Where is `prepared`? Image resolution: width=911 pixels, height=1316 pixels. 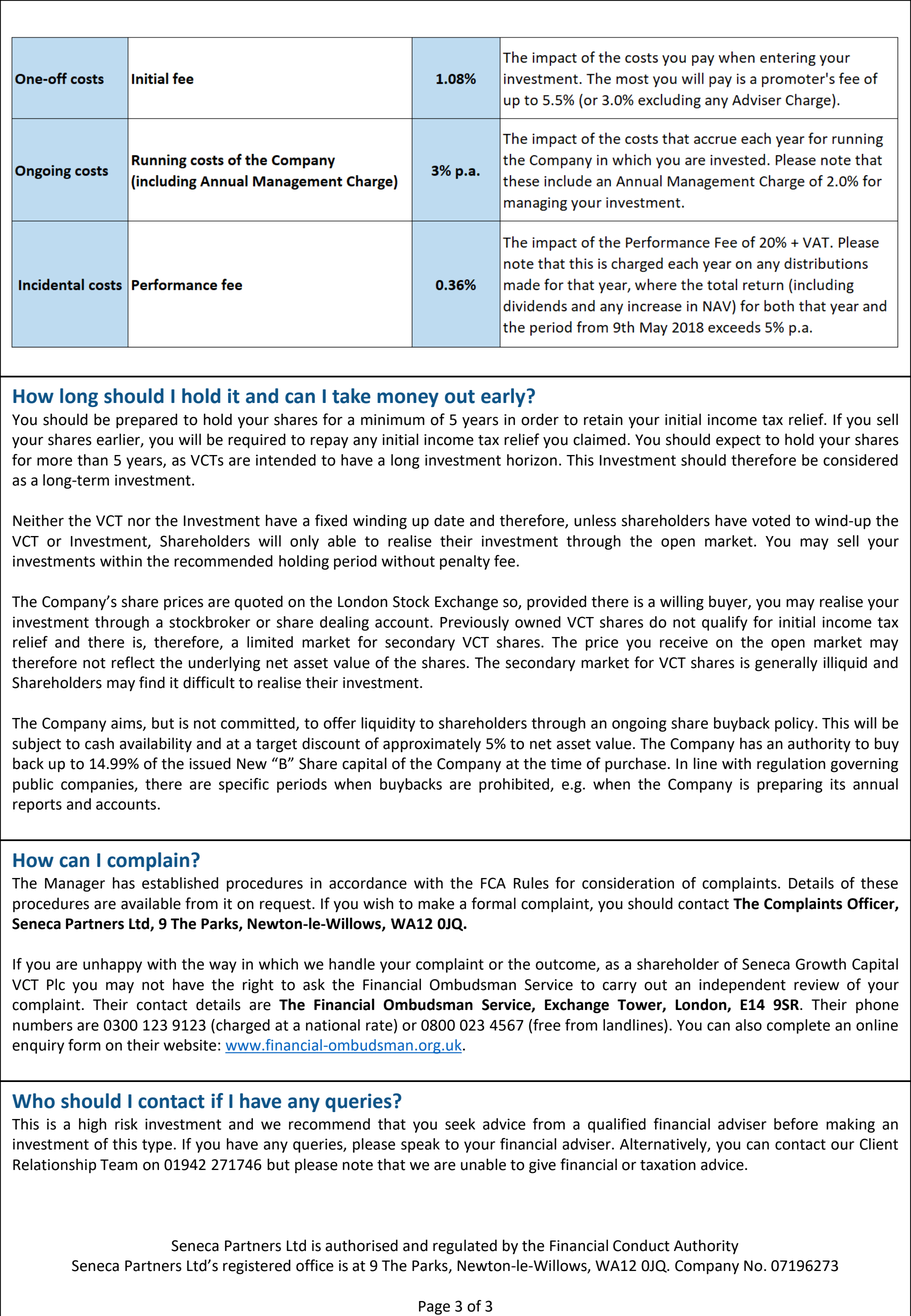 prepared is located at coordinates (146, 420).
